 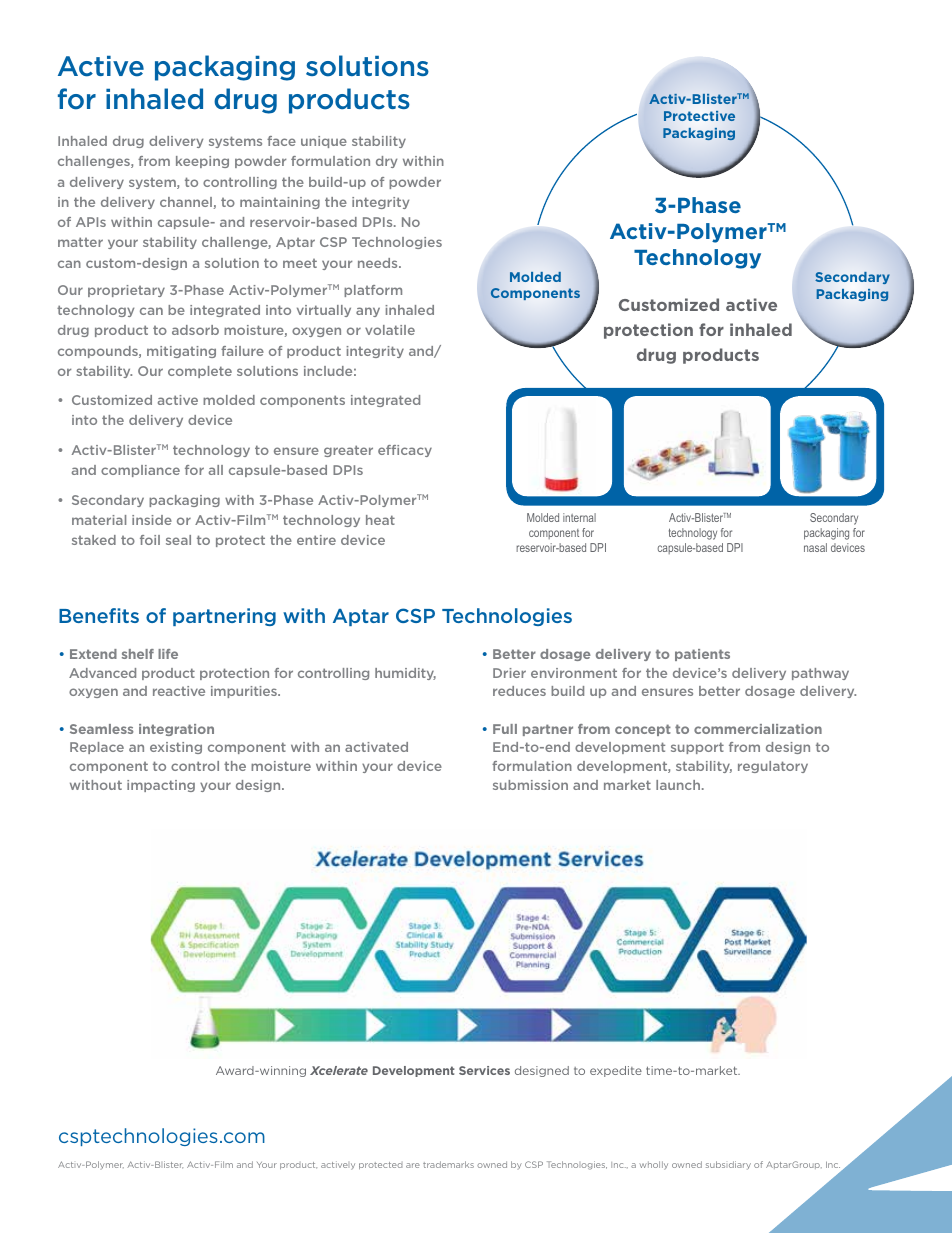 I want to click on dry, so click(x=386, y=162).
